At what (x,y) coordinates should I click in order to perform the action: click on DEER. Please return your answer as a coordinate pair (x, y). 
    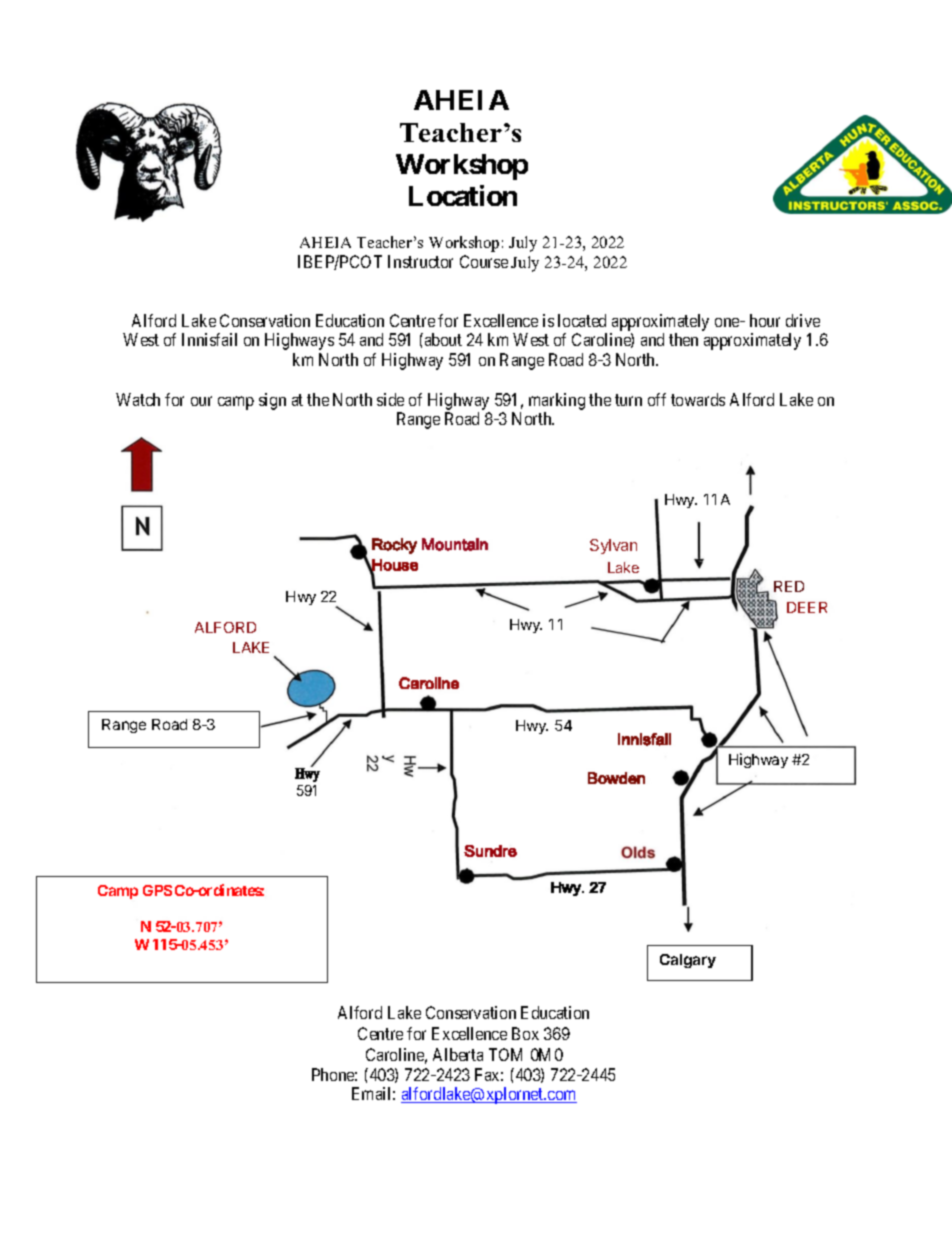
    Looking at the image, I should click on (807, 607).
